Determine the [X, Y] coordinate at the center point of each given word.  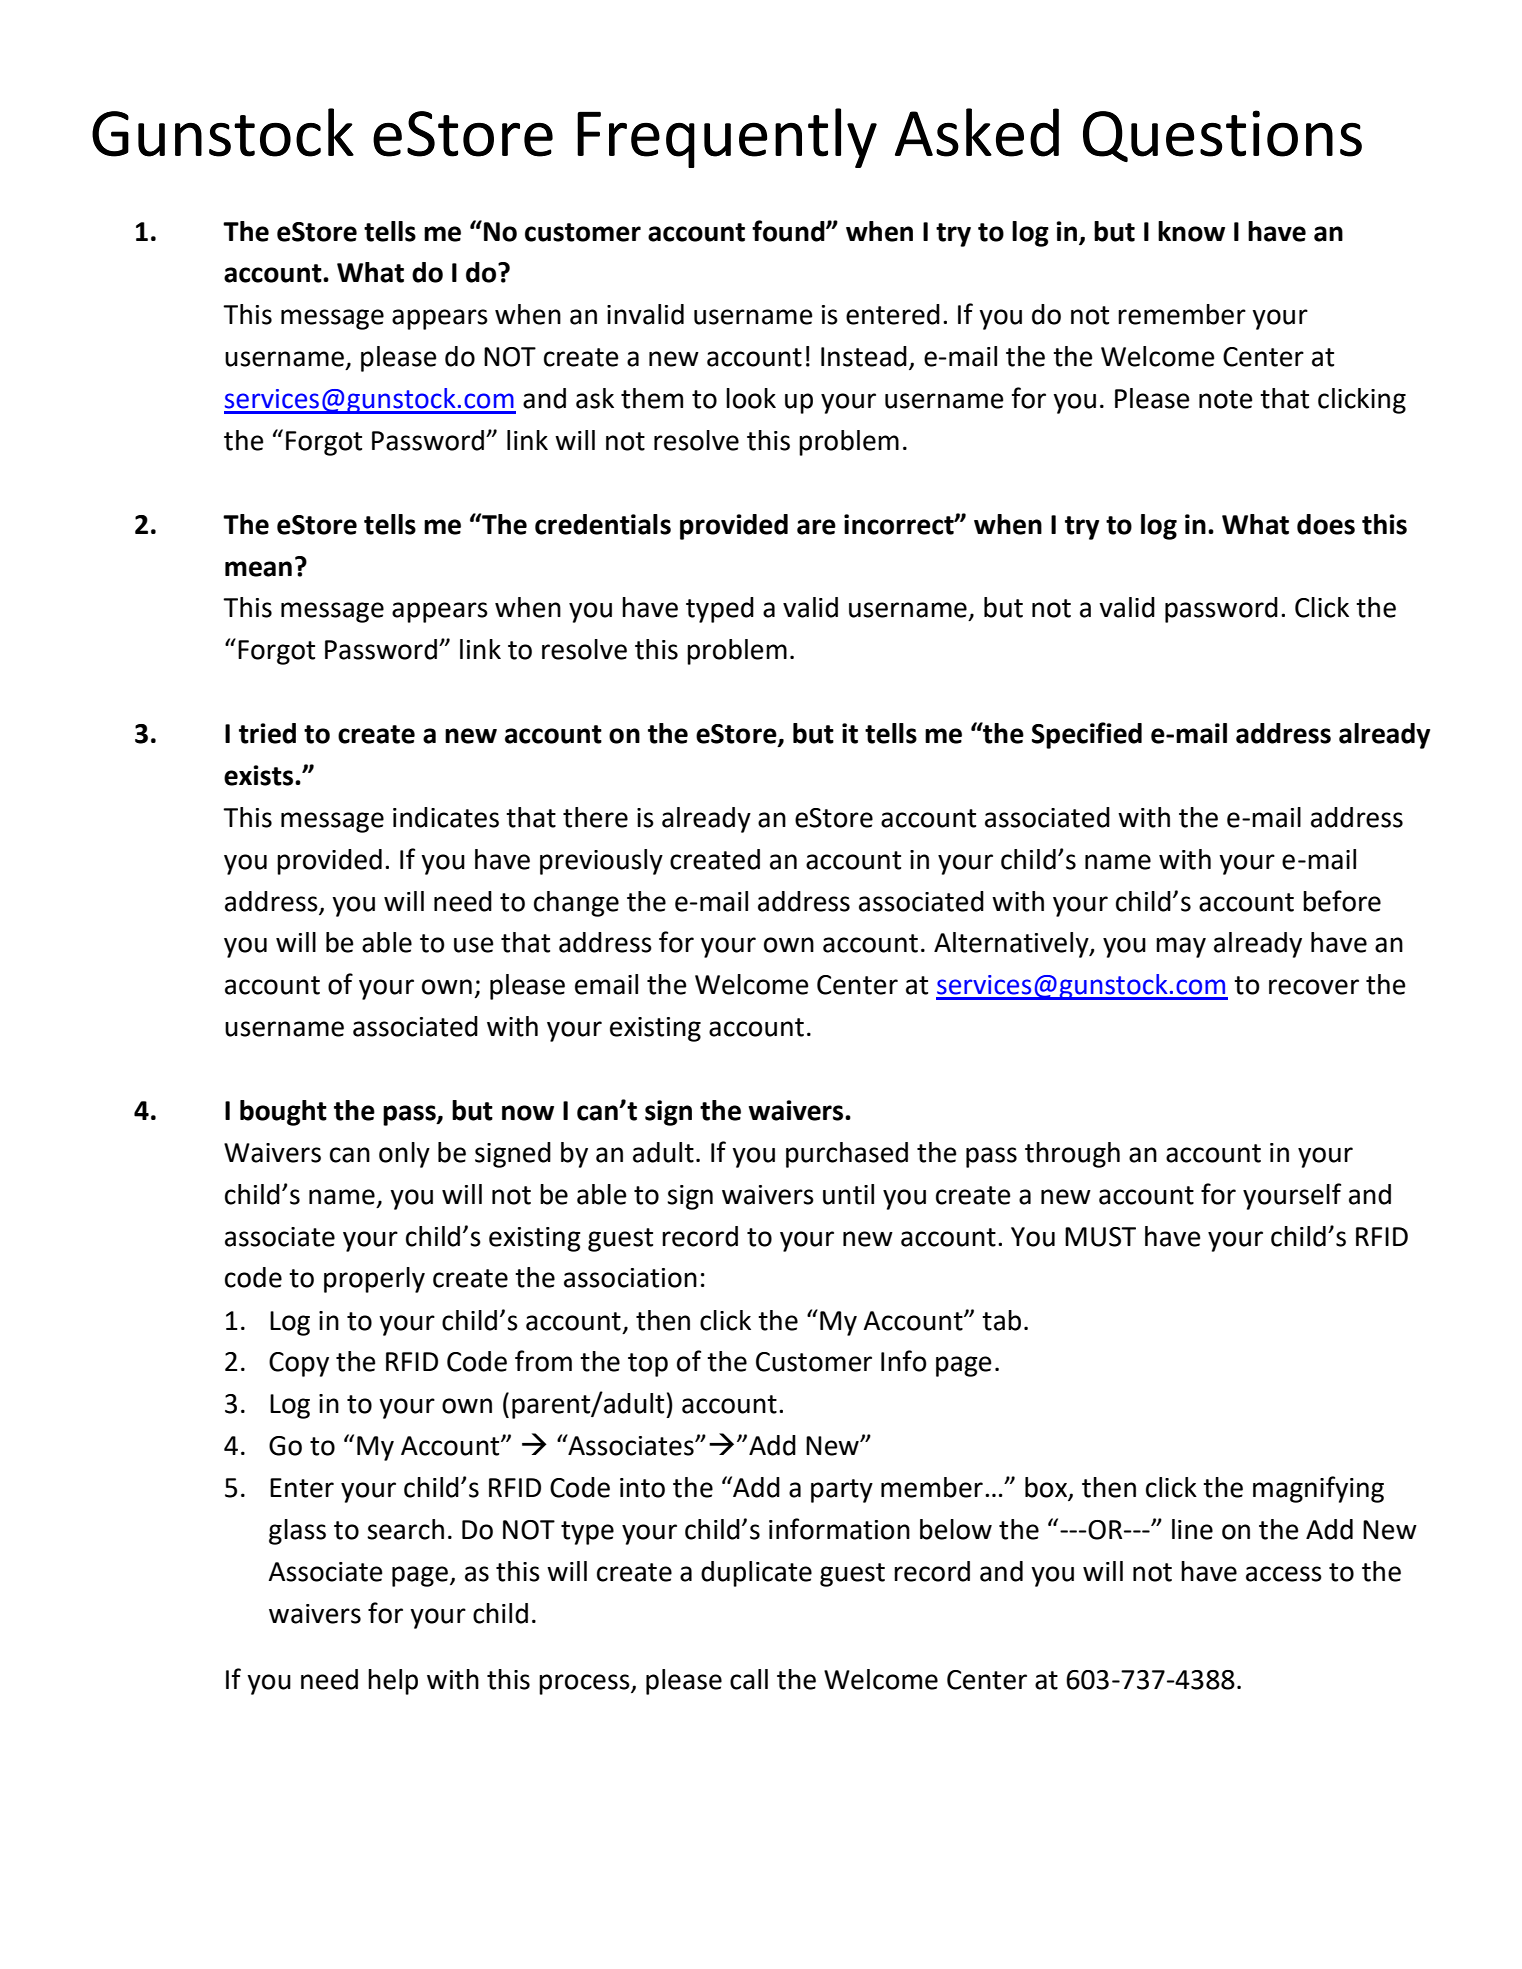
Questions [1222, 136]
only [404, 1155]
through [1072, 1155]
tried [267, 733]
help [393, 1682]
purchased [847, 1155]
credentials [603, 524]
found [789, 231]
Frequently [727, 138]
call [749, 1679]
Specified [1087, 735]
